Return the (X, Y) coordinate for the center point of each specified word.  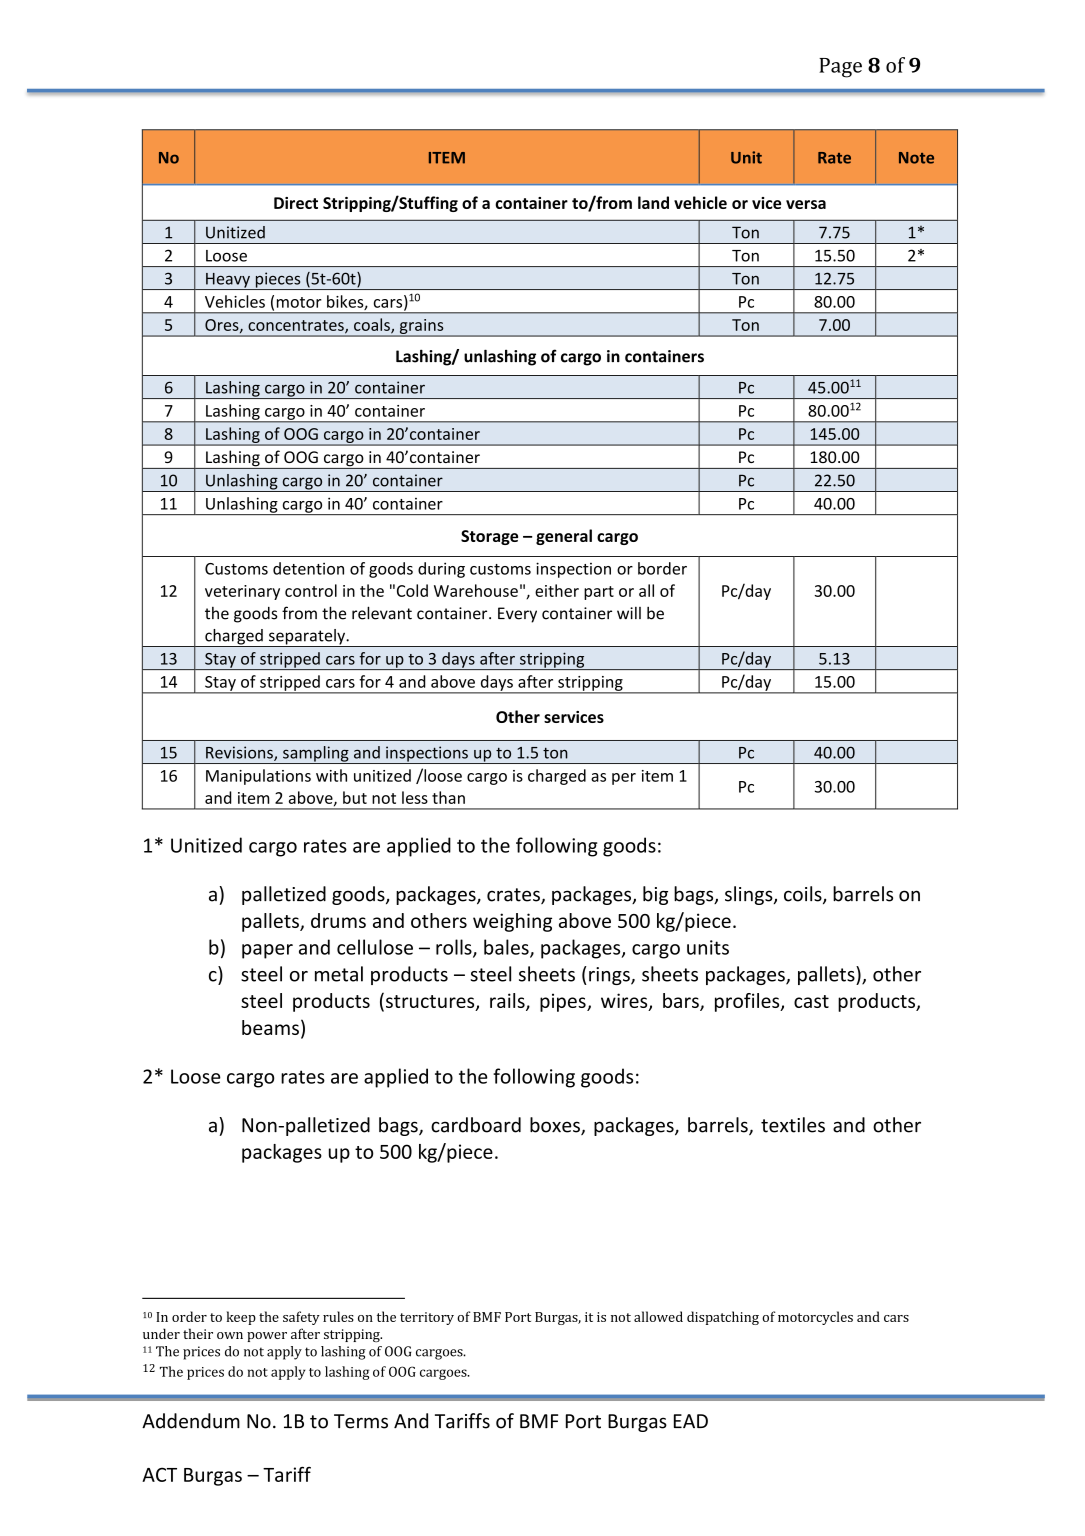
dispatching (723, 1318)
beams (270, 1027)
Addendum (191, 1421)
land (653, 202)
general (564, 537)
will (629, 613)
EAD (691, 1421)
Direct (296, 203)
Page (840, 68)
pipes (564, 1002)
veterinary (242, 592)
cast (811, 1001)
